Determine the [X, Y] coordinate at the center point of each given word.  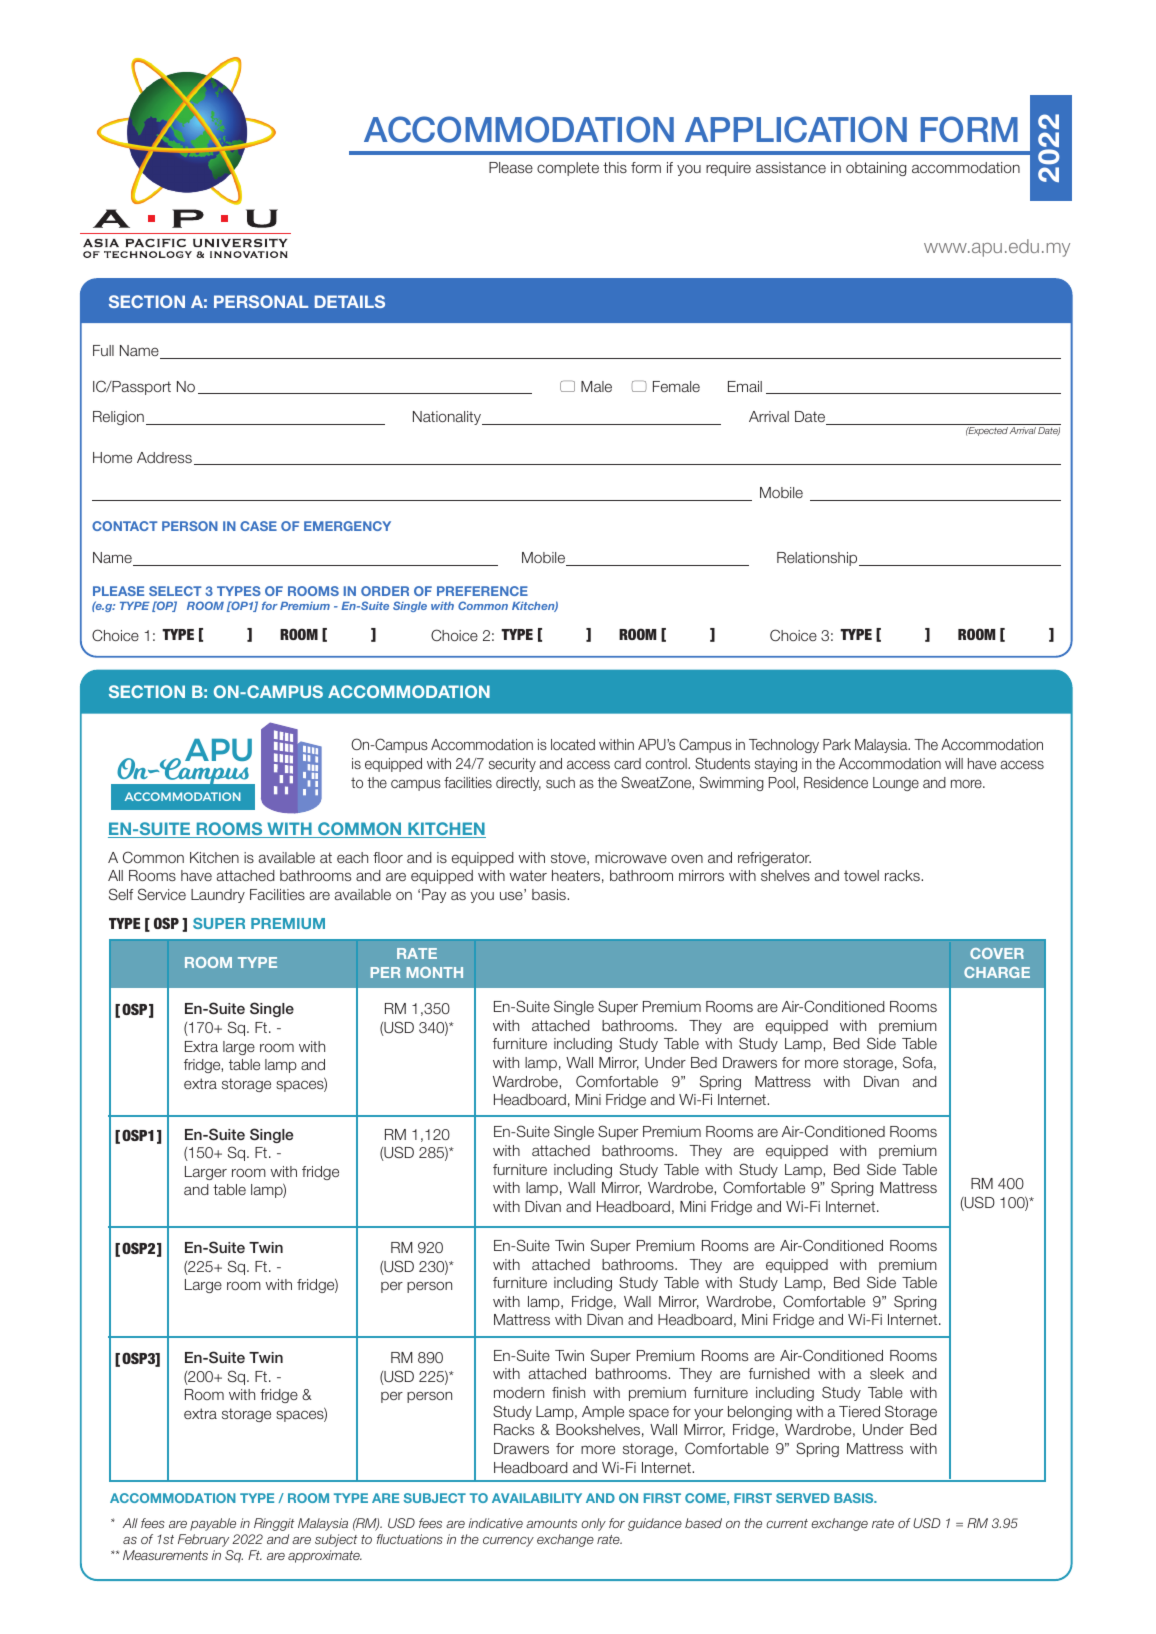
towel [861, 875]
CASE [258, 526]
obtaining [876, 169]
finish [568, 1392]
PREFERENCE [482, 591]
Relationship [818, 559]
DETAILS [350, 301]
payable [213, 1524]
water [528, 875]
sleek [887, 1373]
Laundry [218, 896]
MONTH [435, 972]
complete [568, 169]
